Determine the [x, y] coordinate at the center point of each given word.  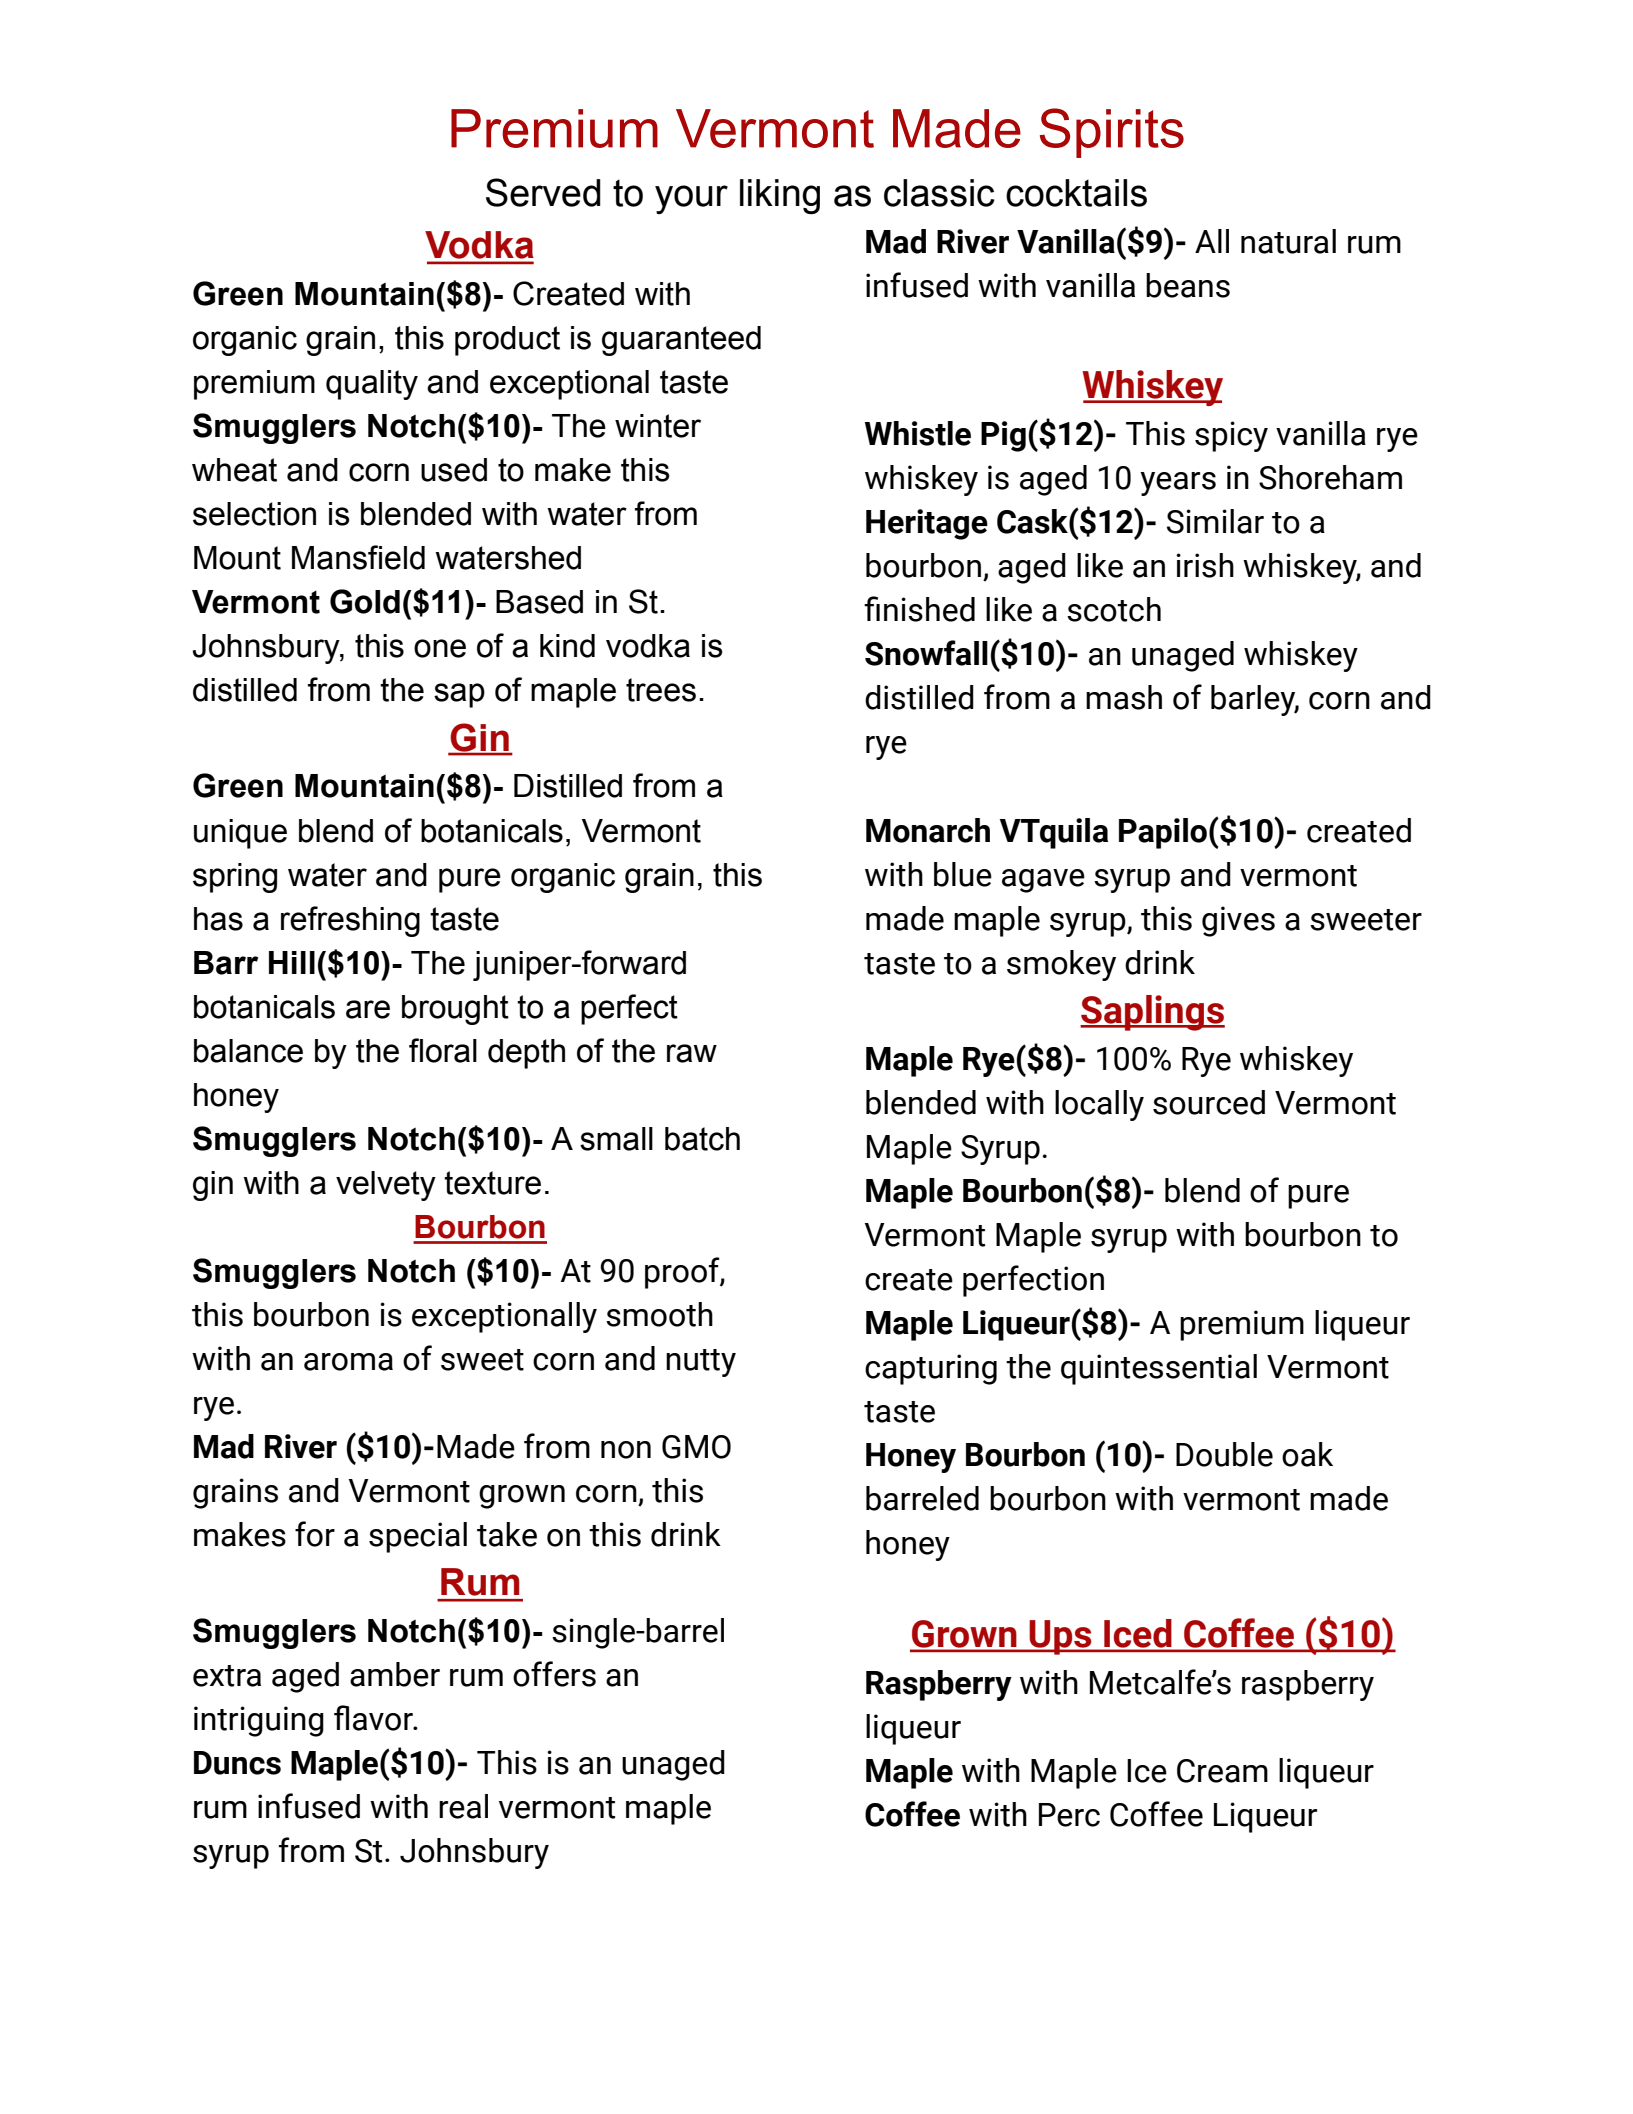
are [368, 1009]
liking [780, 196]
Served [543, 192]
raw [692, 1053]
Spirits [1112, 133]
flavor [374, 1718]
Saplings [1152, 1013]
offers [554, 1674]
